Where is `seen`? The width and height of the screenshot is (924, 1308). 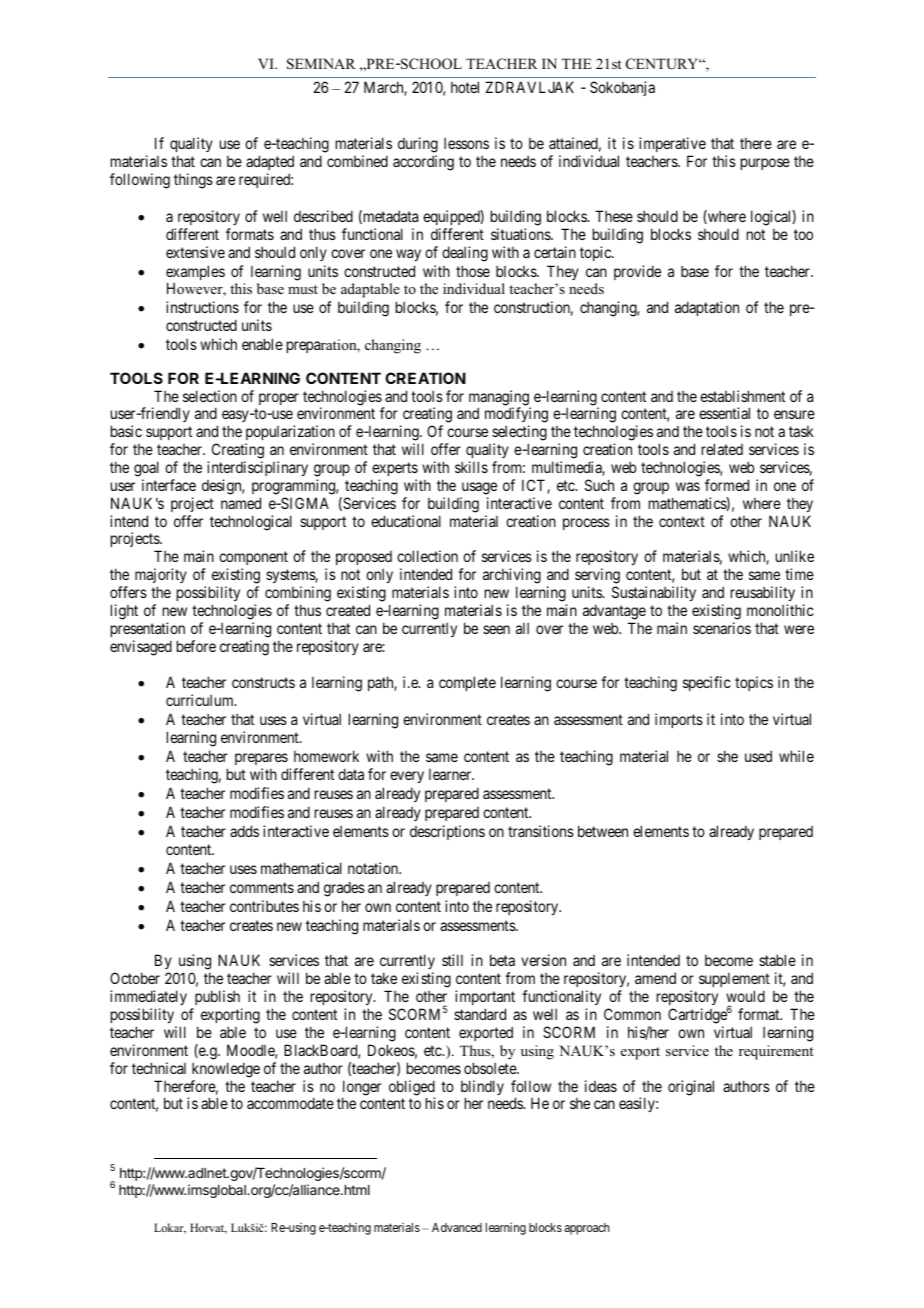 seen is located at coordinates (496, 629).
